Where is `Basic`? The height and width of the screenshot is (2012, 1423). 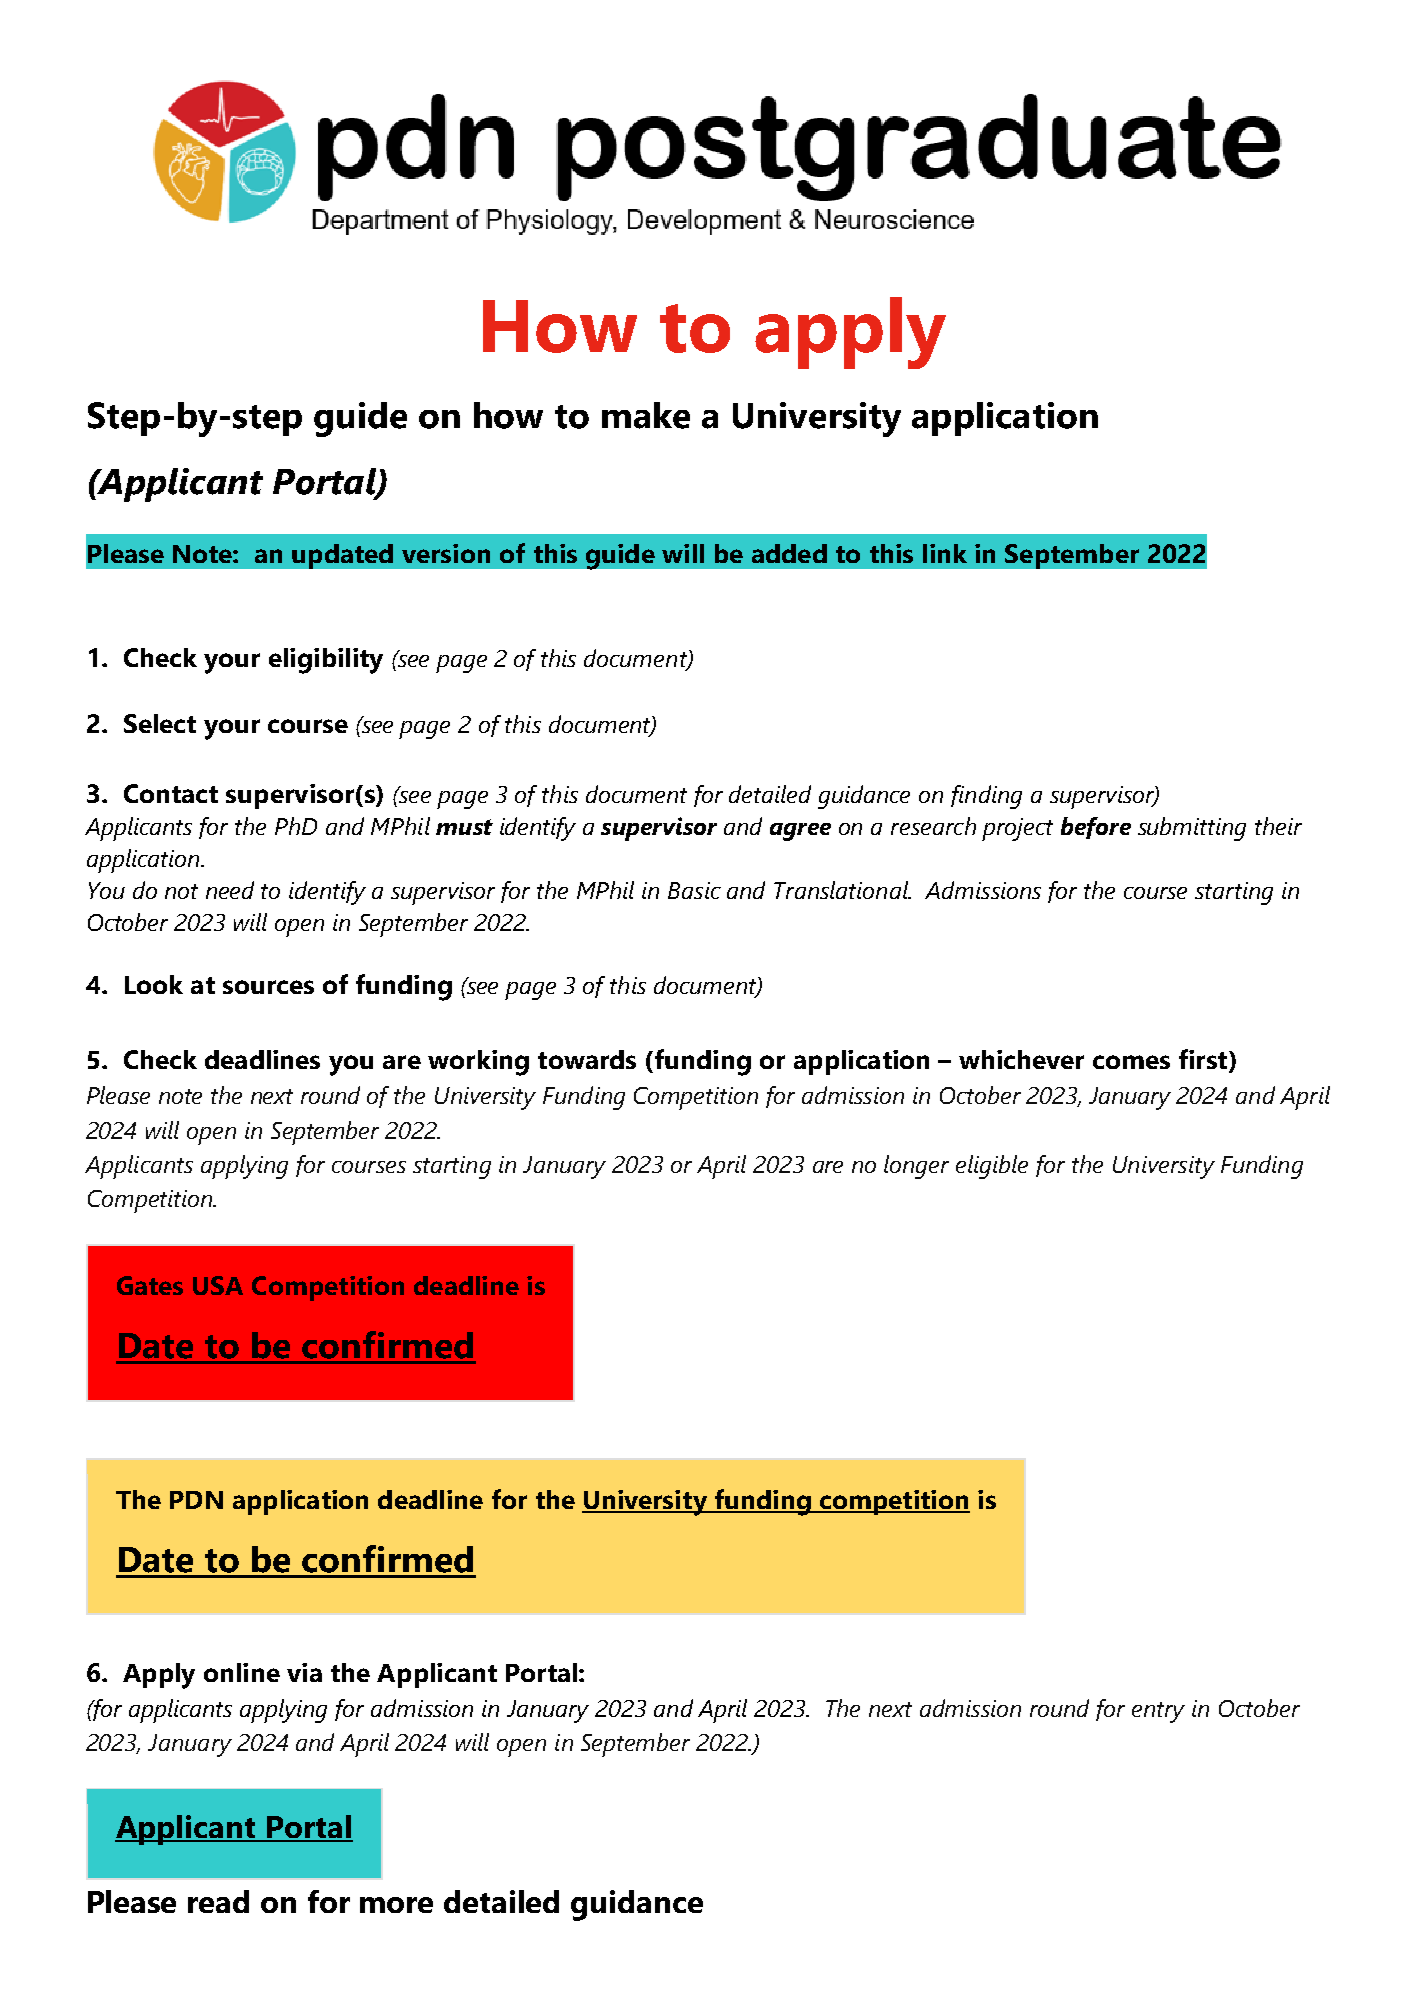 Basic is located at coordinates (694, 890).
